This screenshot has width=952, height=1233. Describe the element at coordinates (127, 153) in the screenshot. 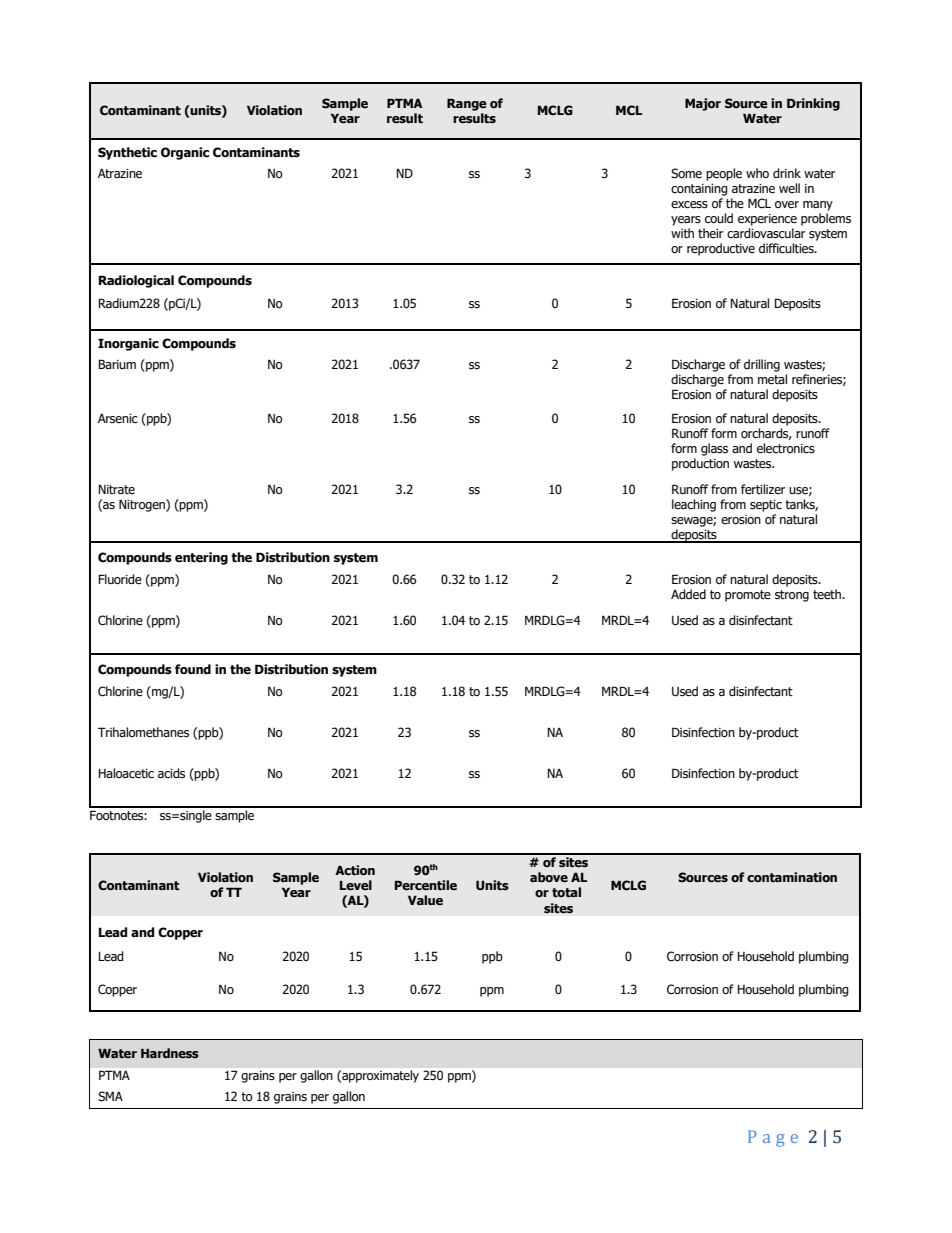

I see `Synthetic` at that location.
